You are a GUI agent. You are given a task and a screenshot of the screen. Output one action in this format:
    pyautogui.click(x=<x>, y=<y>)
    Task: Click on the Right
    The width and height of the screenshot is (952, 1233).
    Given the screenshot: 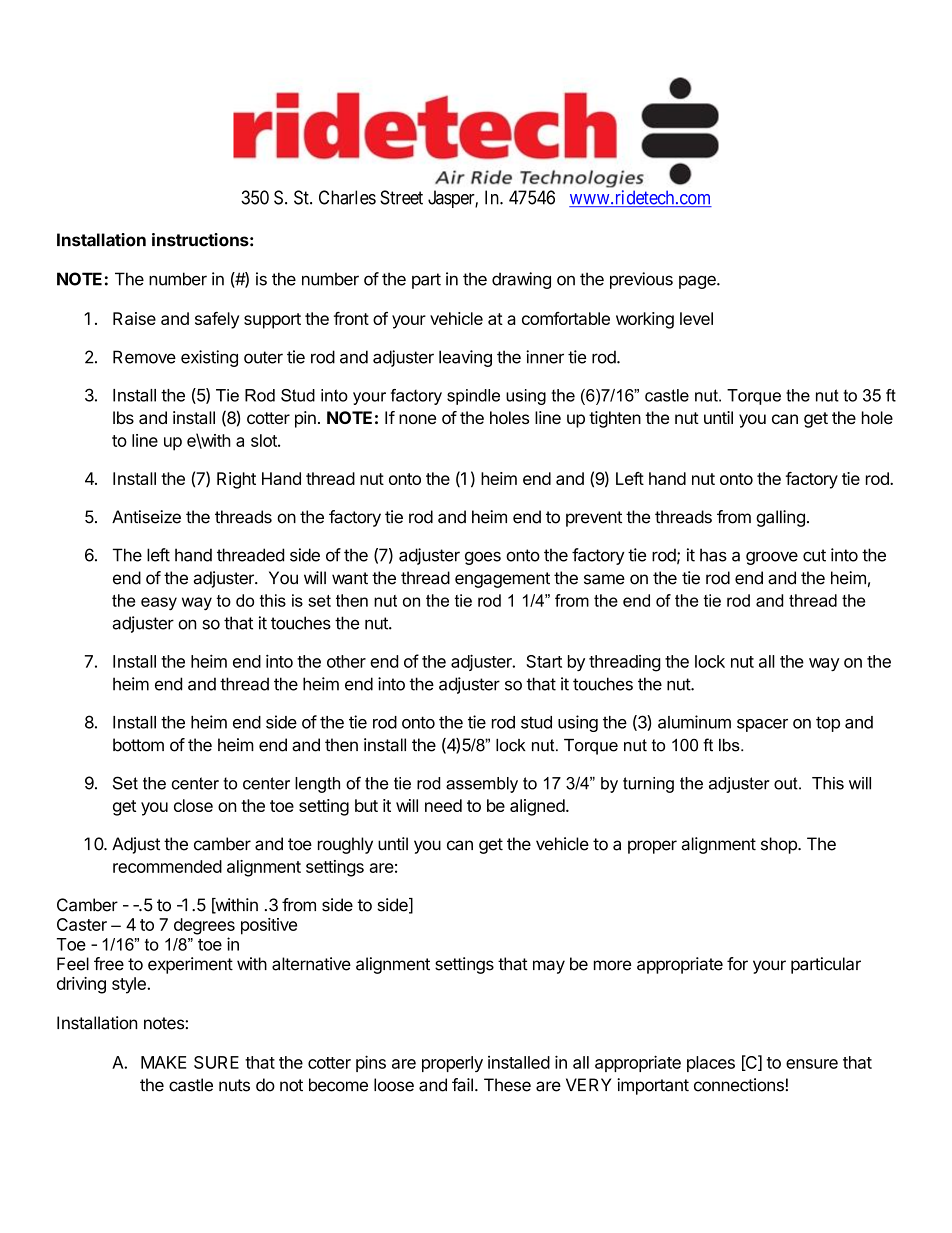 What is the action you would take?
    pyautogui.click(x=236, y=480)
